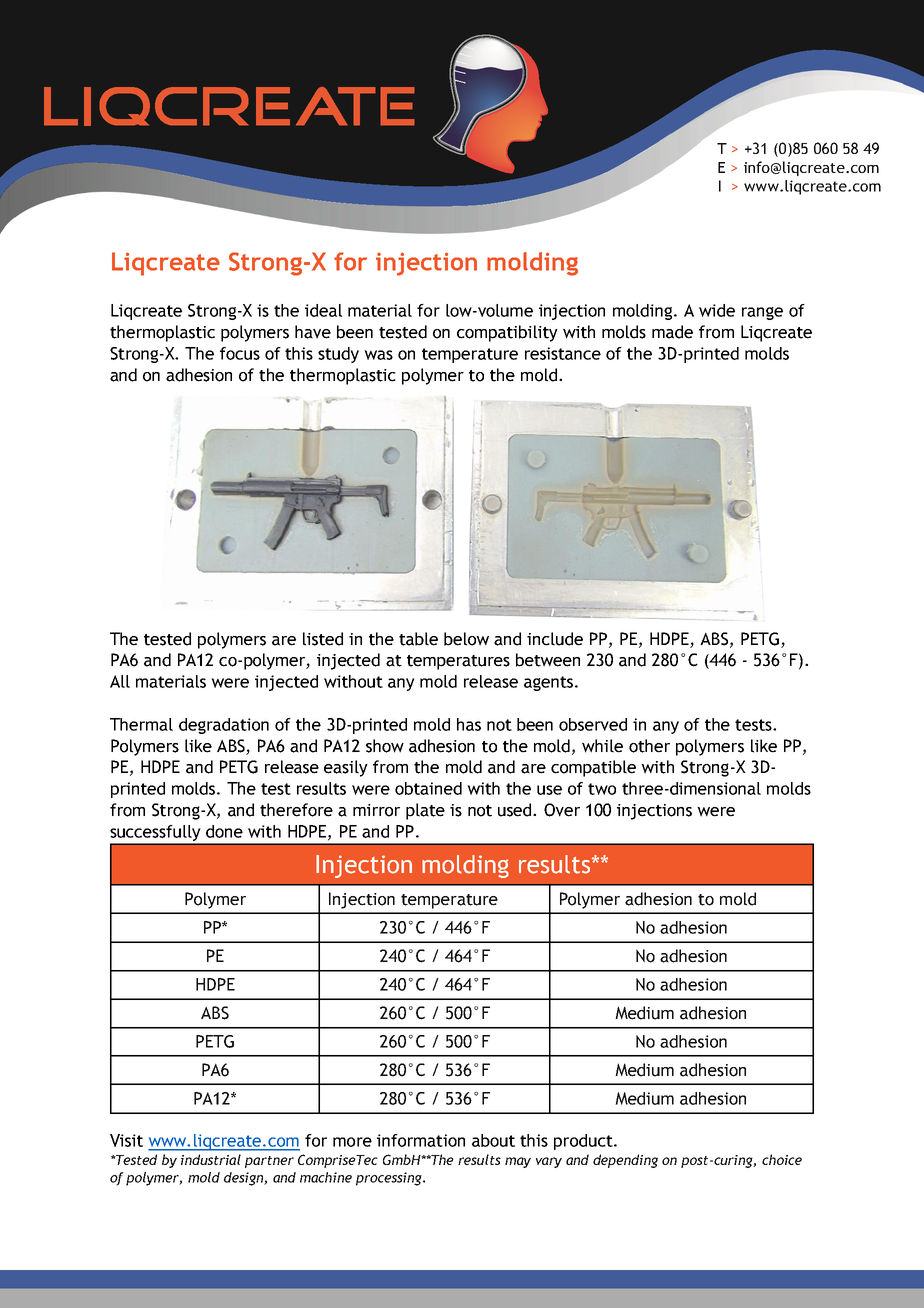 The height and width of the page is (1308, 924). I want to click on focus, so click(240, 353).
